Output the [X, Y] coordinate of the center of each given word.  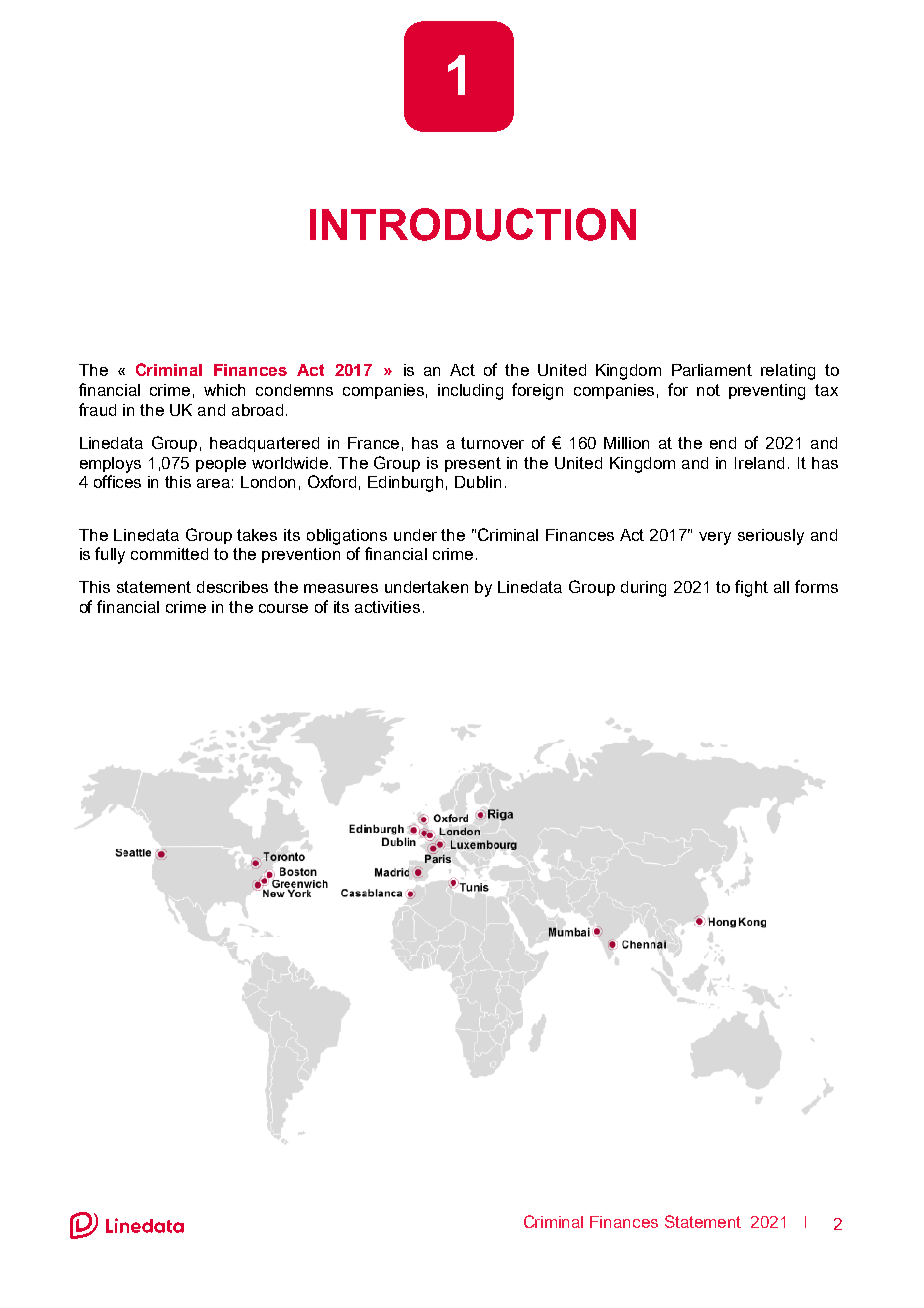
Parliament [712, 370]
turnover [492, 443]
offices [117, 481]
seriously [771, 537]
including [470, 392]
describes [232, 587]
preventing [767, 392]
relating [788, 372]
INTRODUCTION [473, 224]
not [708, 390]
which [224, 390]
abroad [257, 410]
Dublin [478, 482]
